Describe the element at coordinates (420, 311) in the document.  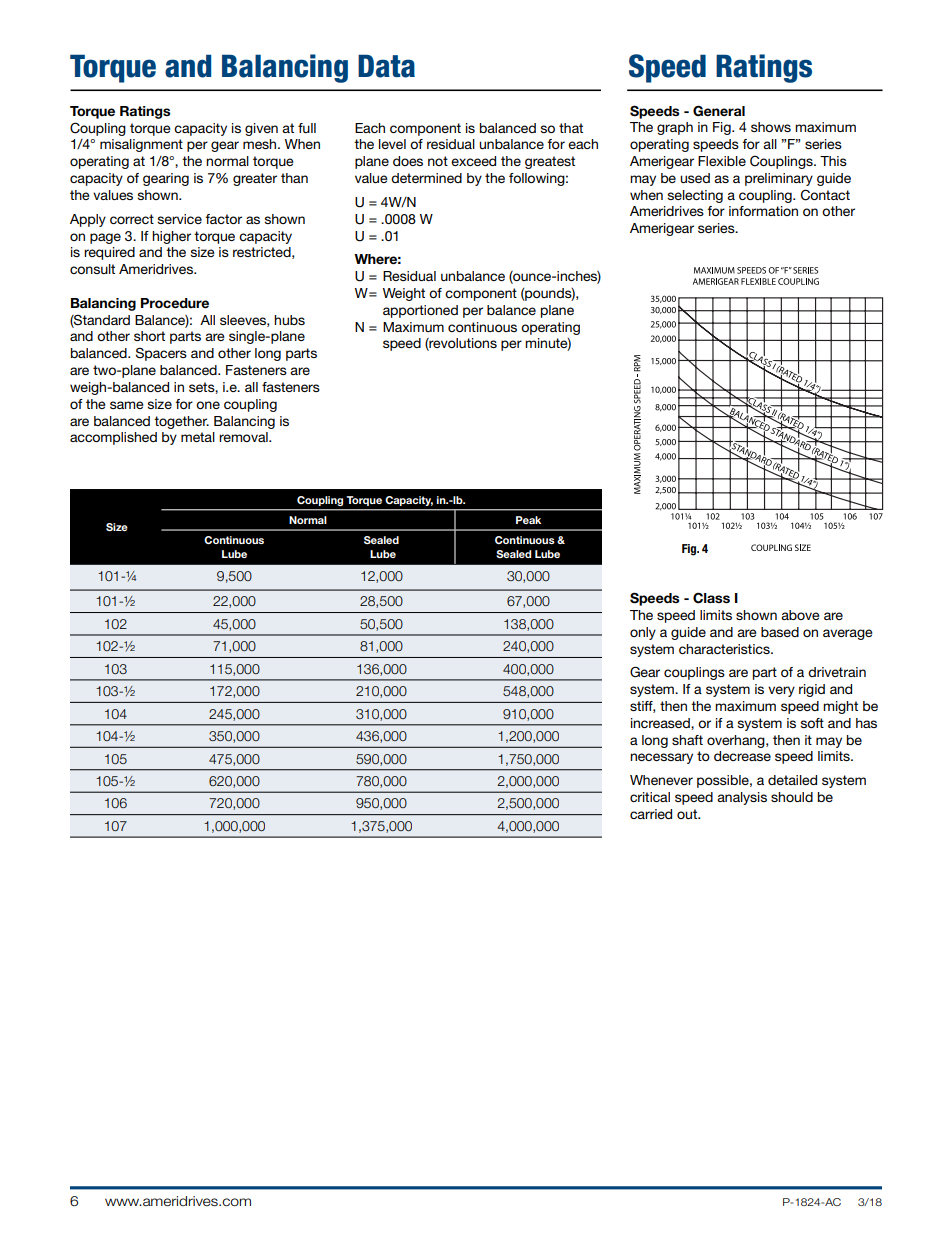
I see `apportioned` at that location.
